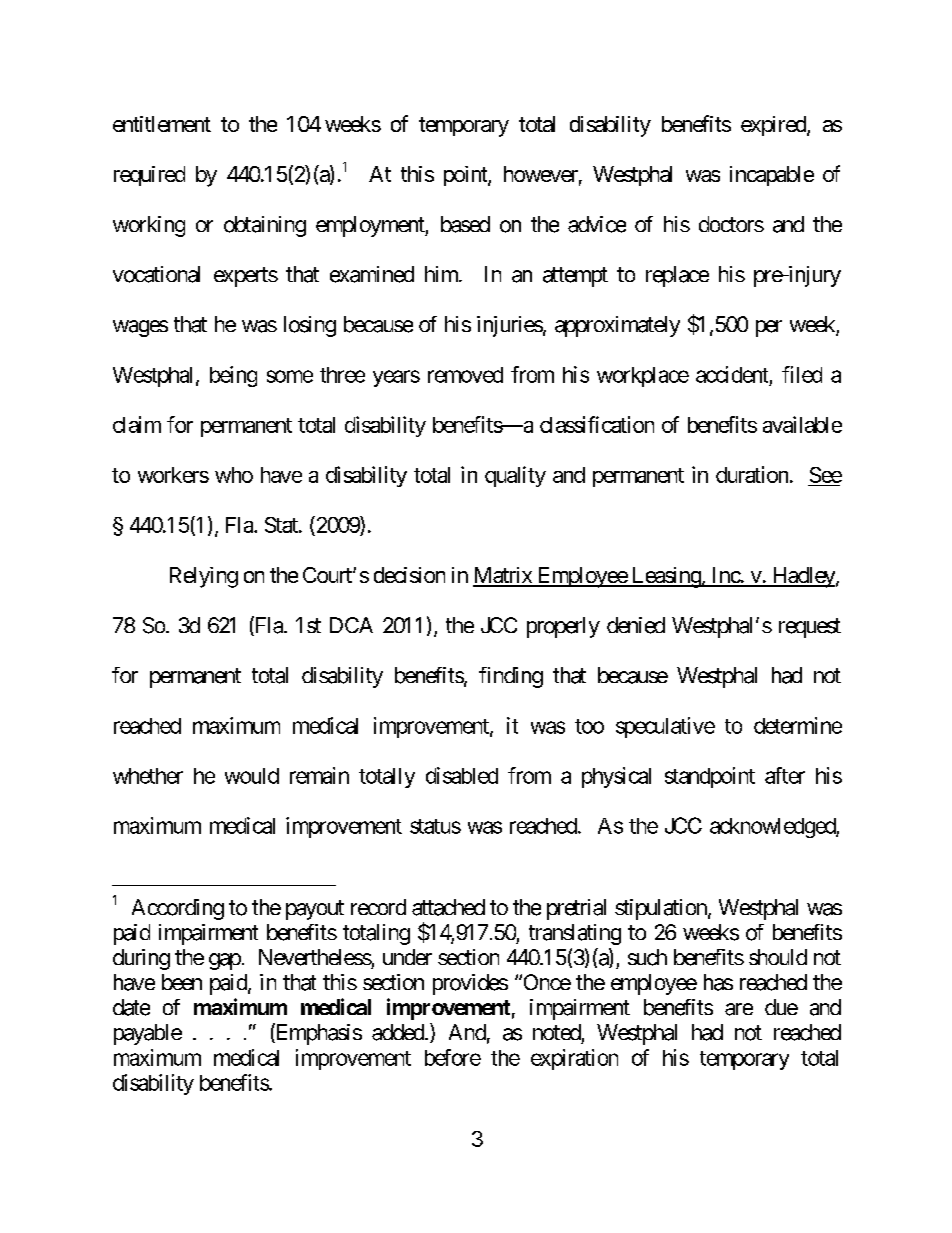  What do you see at coordinates (182, 982) in the image?
I see `been` at bounding box center [182, 982].
